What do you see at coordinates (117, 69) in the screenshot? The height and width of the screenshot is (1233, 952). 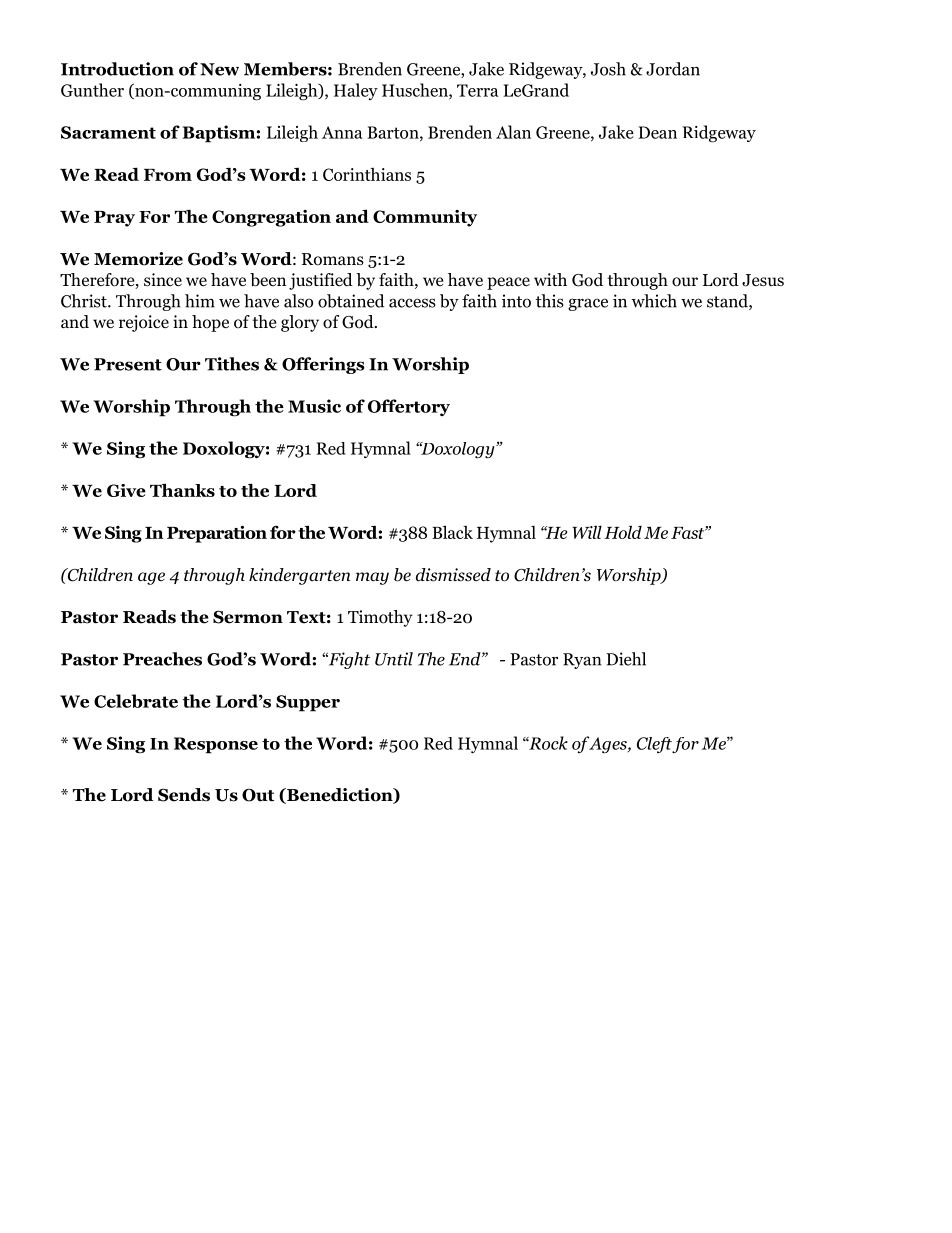 I see `Introduction` at bounding box center [117, 69].
